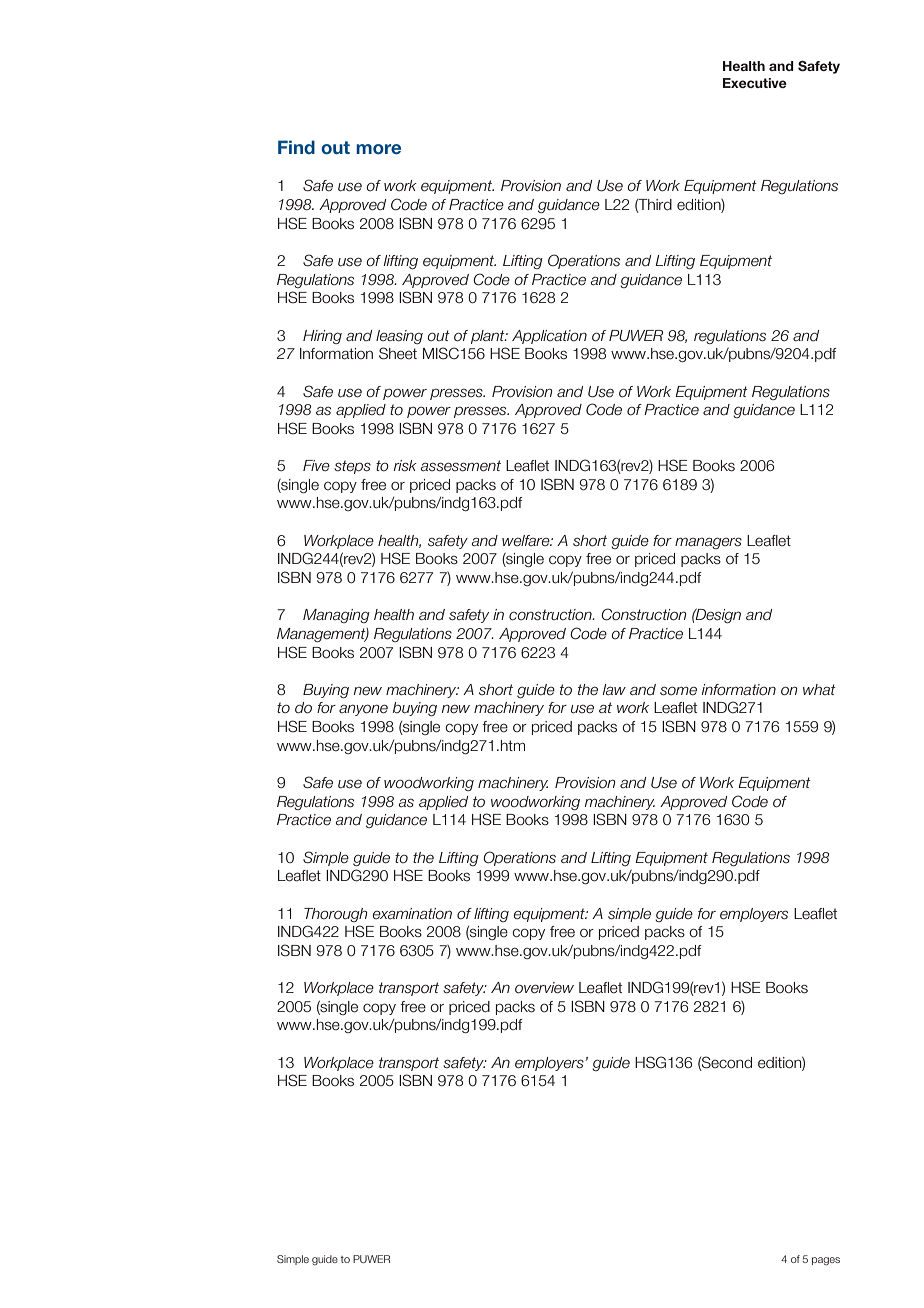 This document has width=924, height=1308. I want to click on overview, so click(544, 988).
